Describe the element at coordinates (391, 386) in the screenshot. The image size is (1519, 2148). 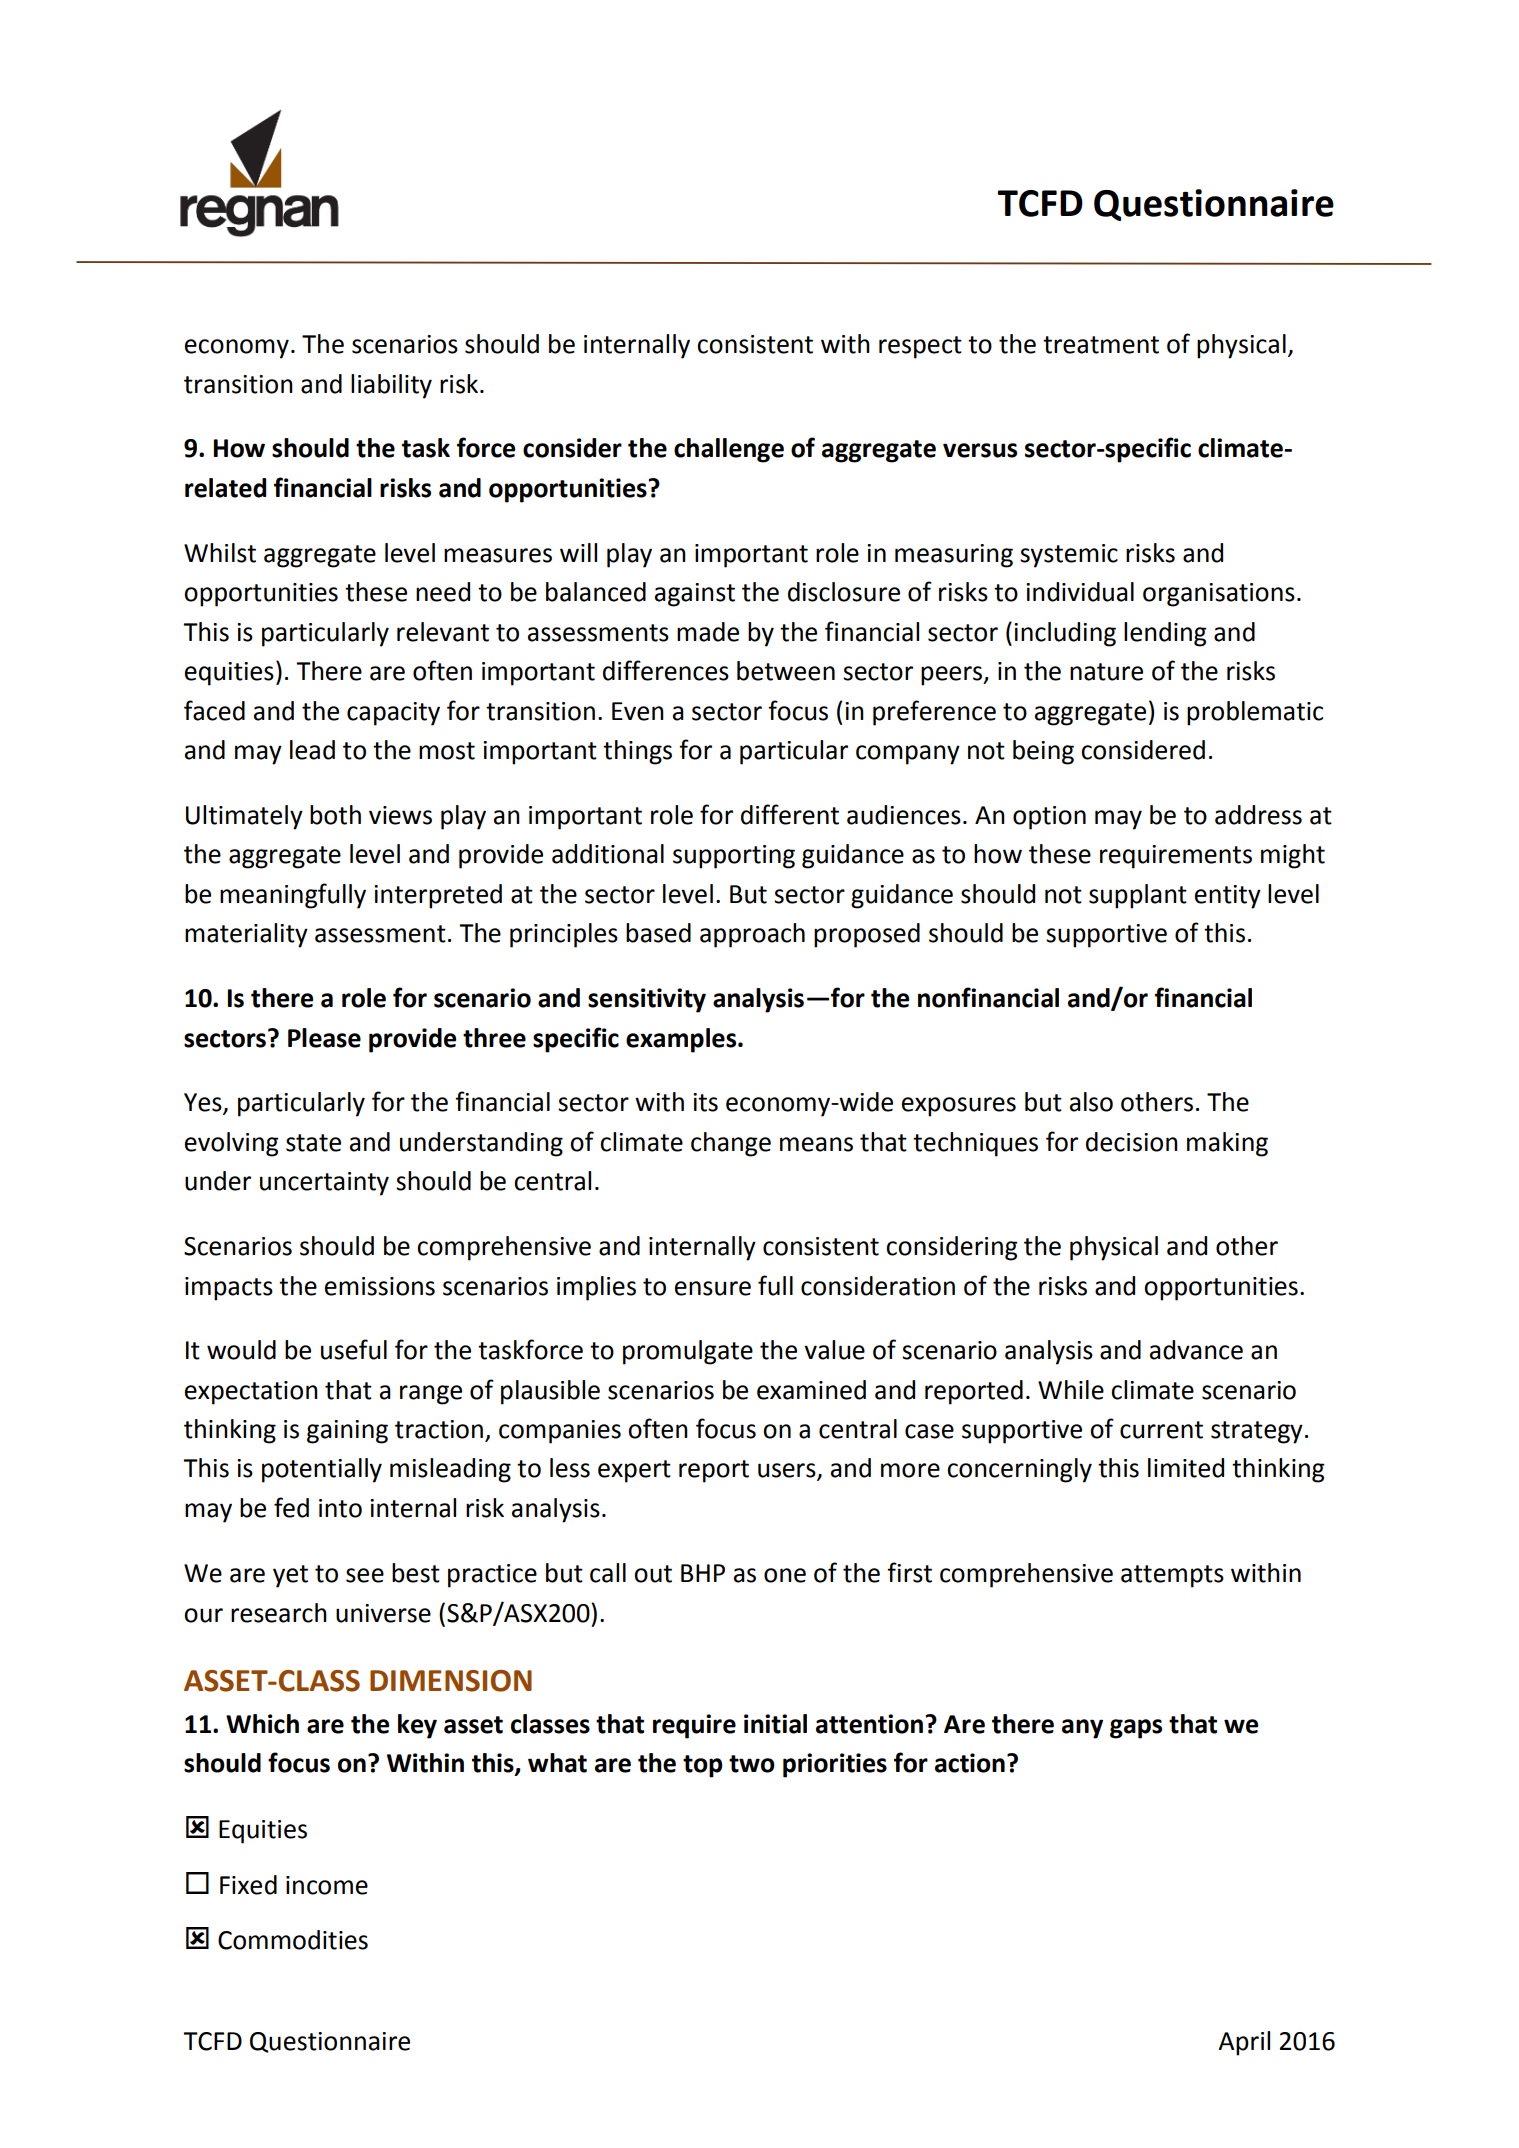
I see `liability` at that location.
